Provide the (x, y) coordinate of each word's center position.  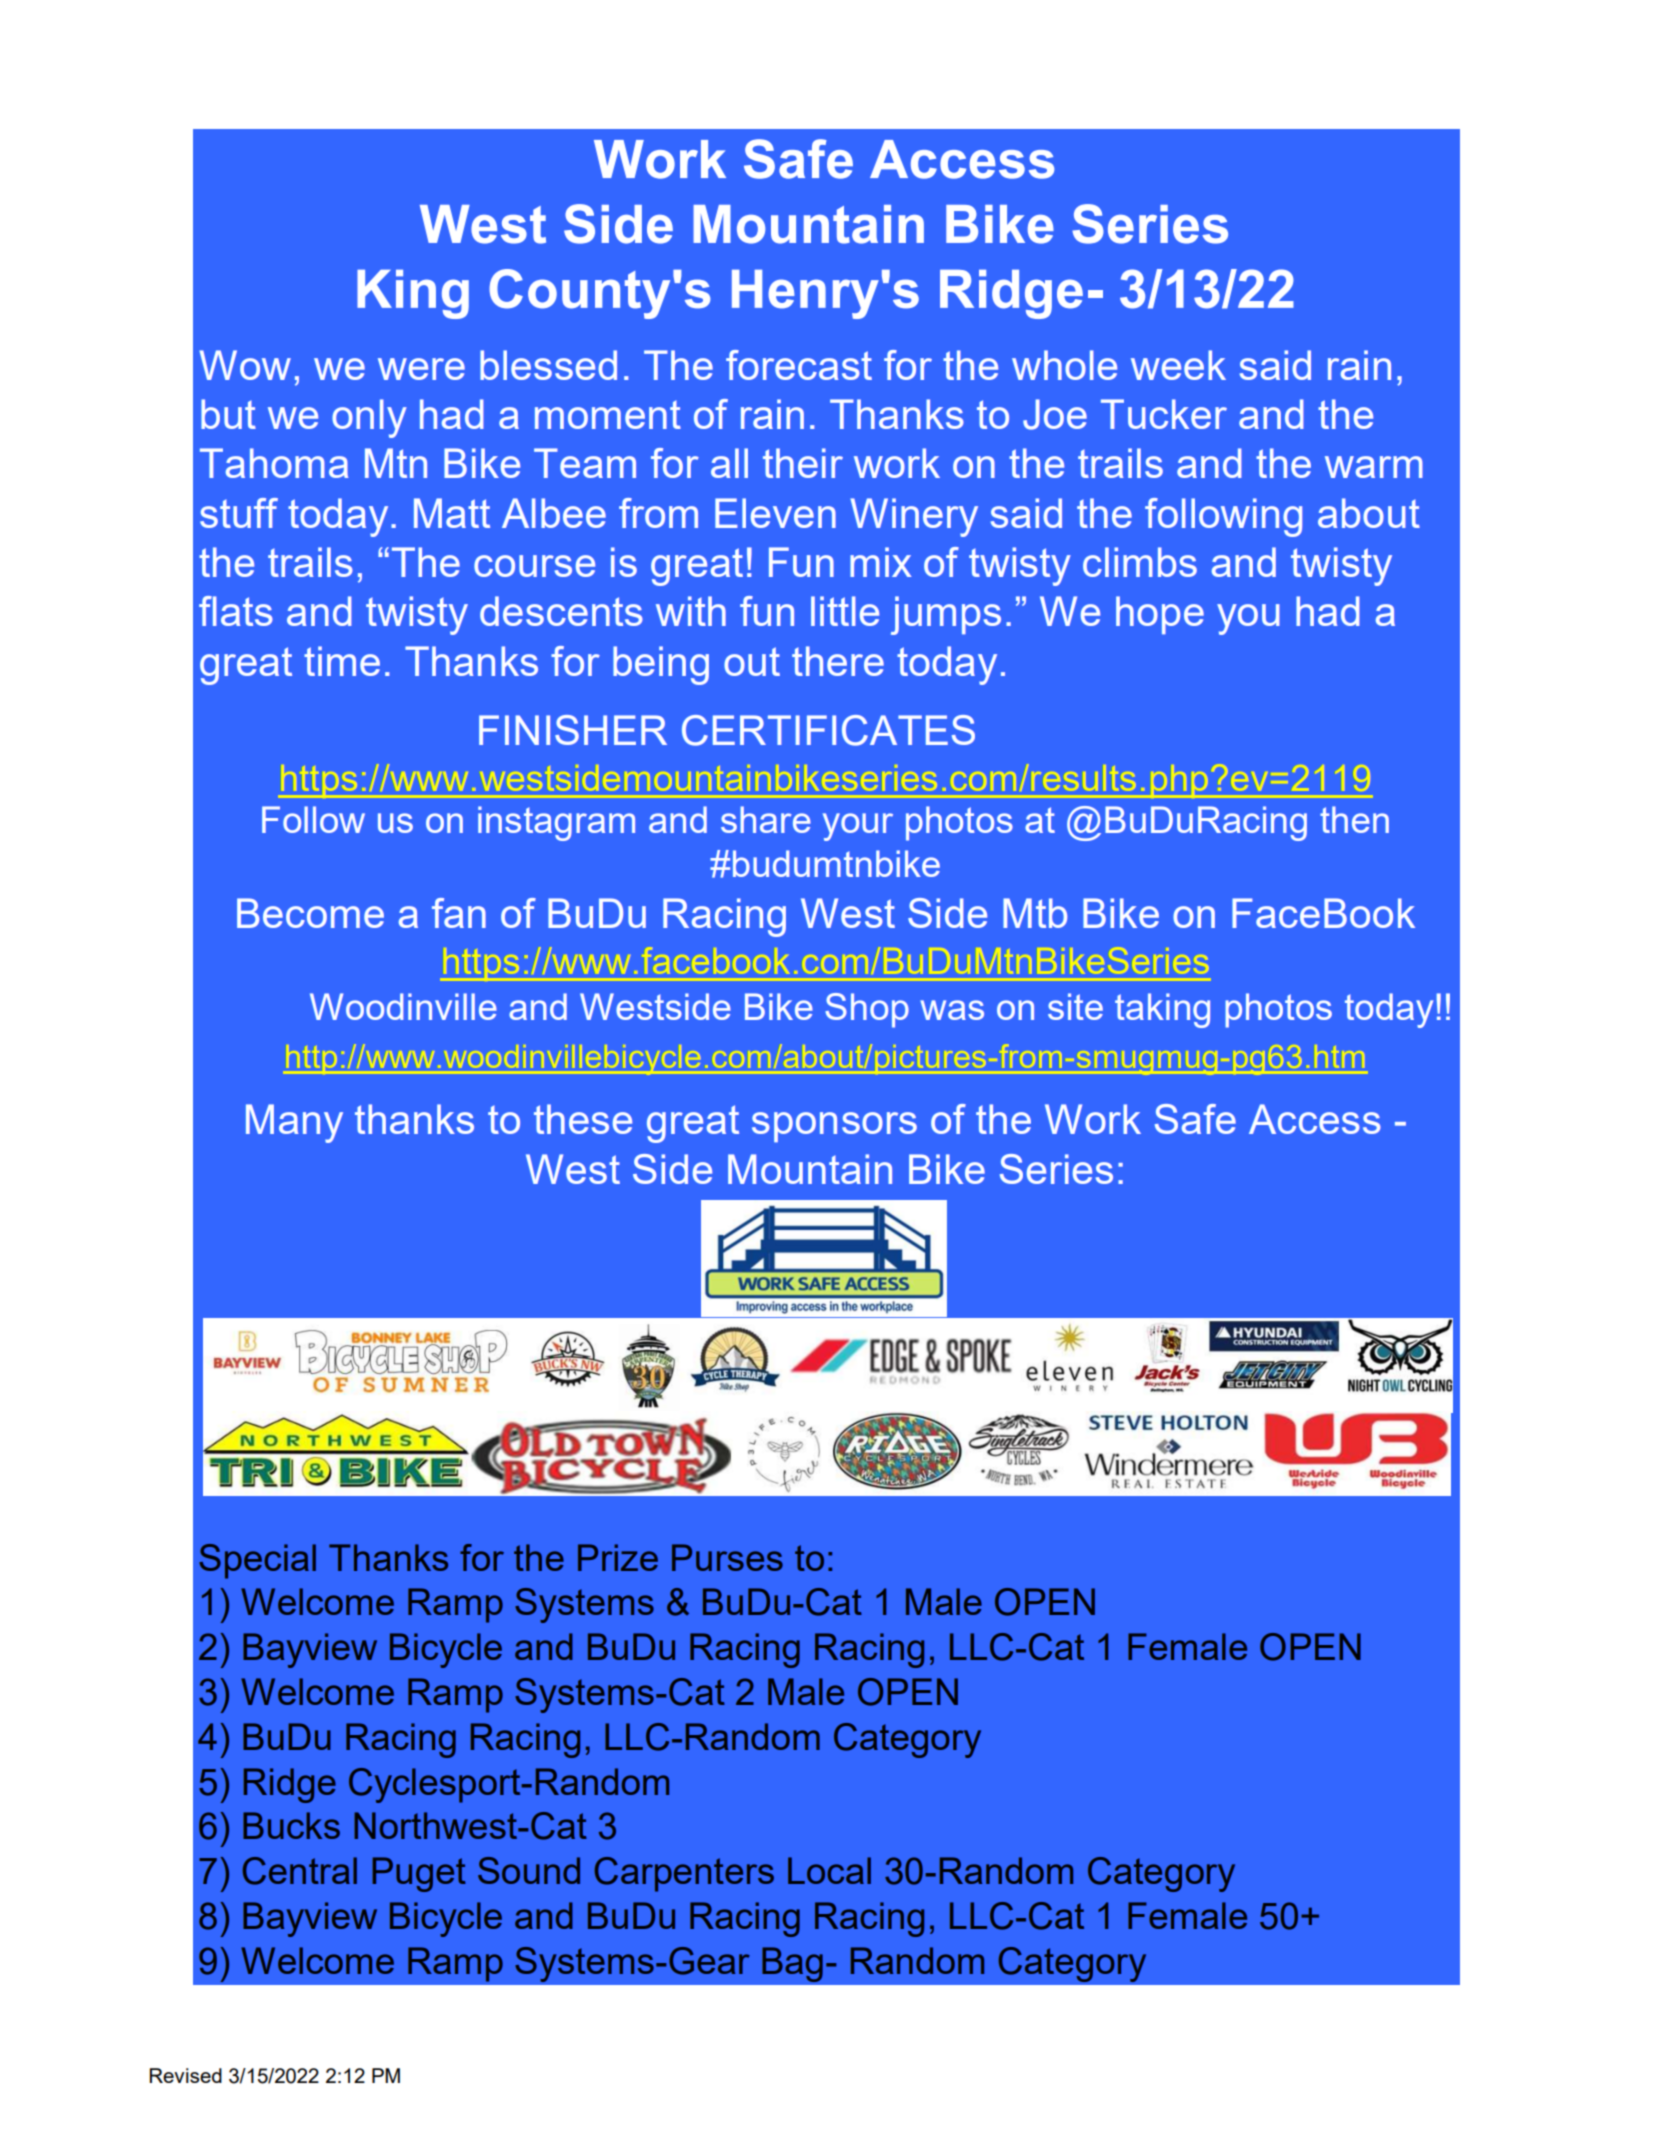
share (766, 819)
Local (829, 1870)
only (369, 418)
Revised (186, 2075)
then (1354, 819)
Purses (727, 1557)
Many (294, 1123)
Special (257, 1561)
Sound (529, 1870)
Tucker (1164, 414)
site (1075, 1006)
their (803, 463)
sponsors (834, 1127)
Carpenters (684, 1874)
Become (310, 913)
